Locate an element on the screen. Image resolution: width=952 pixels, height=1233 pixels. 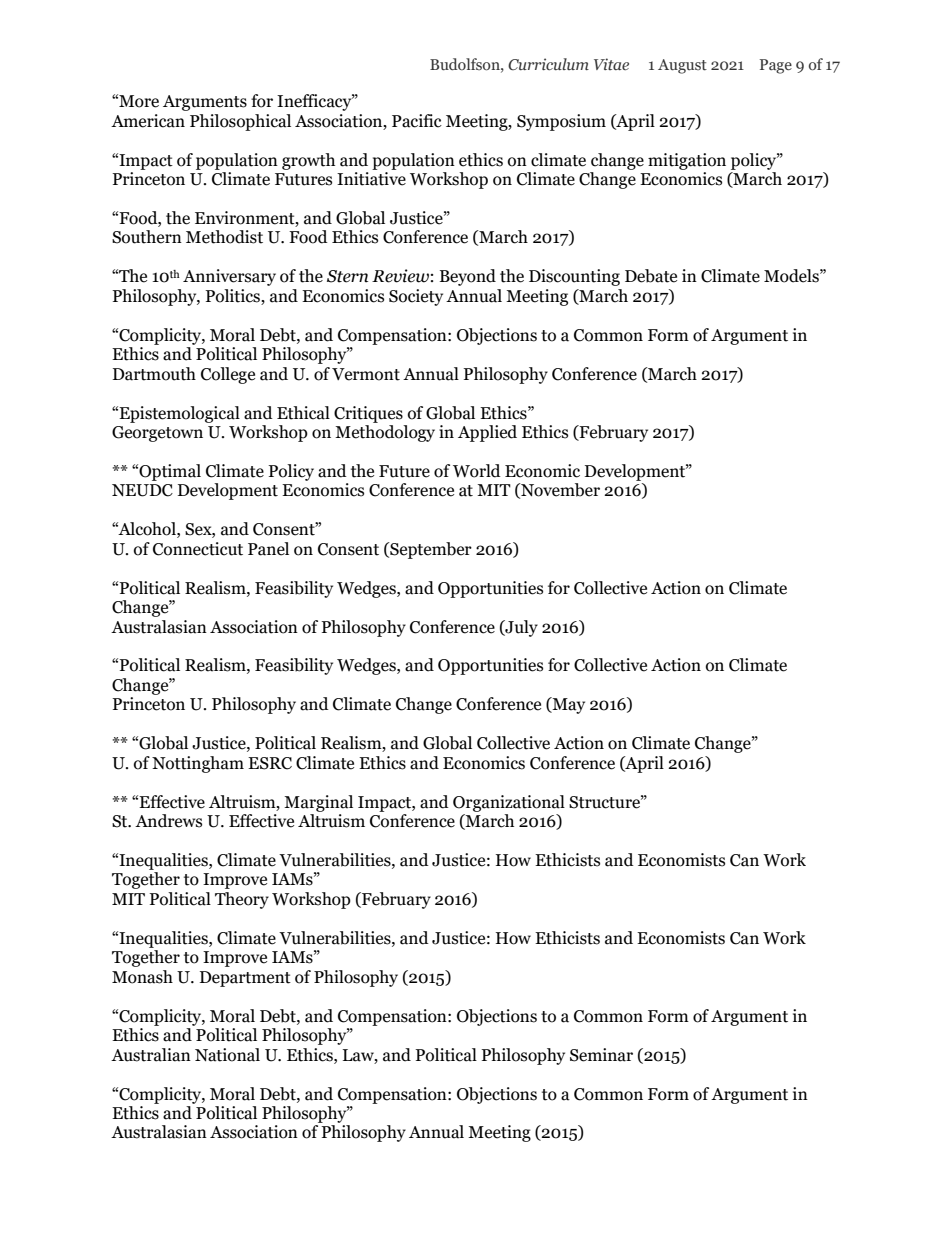
World is located at coordinates (477, 471).
